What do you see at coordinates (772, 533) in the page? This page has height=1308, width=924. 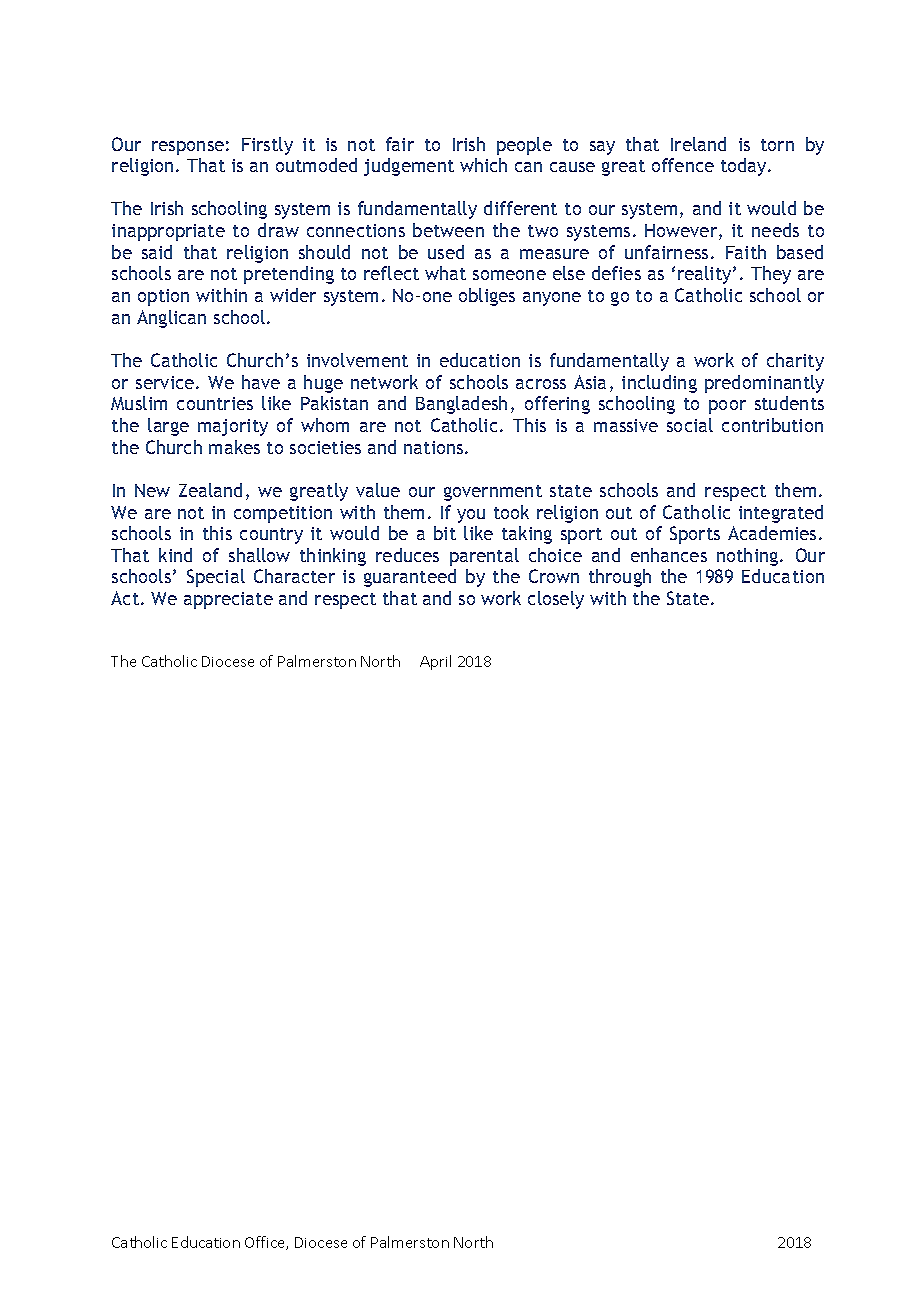 I see `Academies` at bounding box center [772, 533].
